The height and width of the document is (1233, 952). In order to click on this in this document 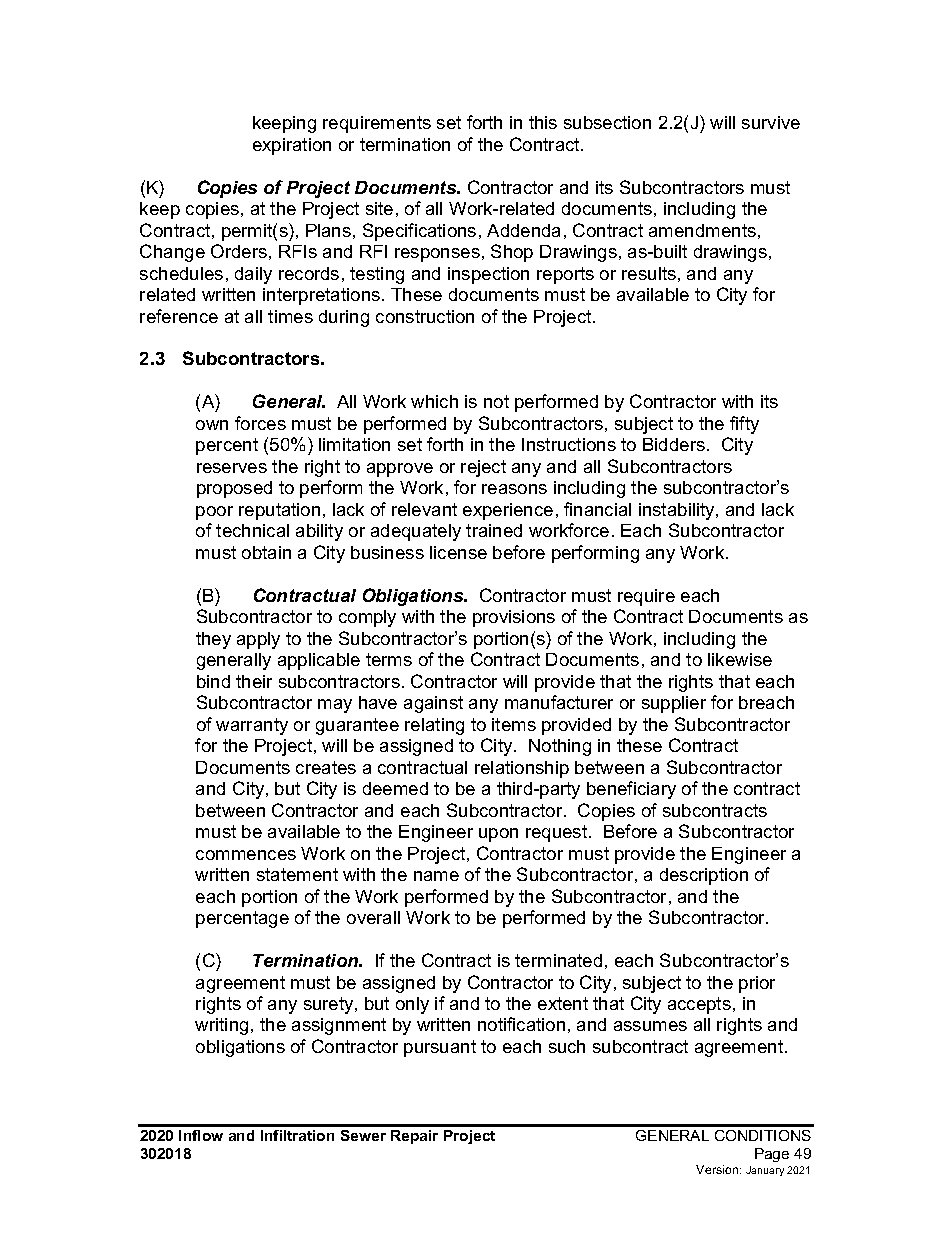, I will do `click(543, 122)`.
